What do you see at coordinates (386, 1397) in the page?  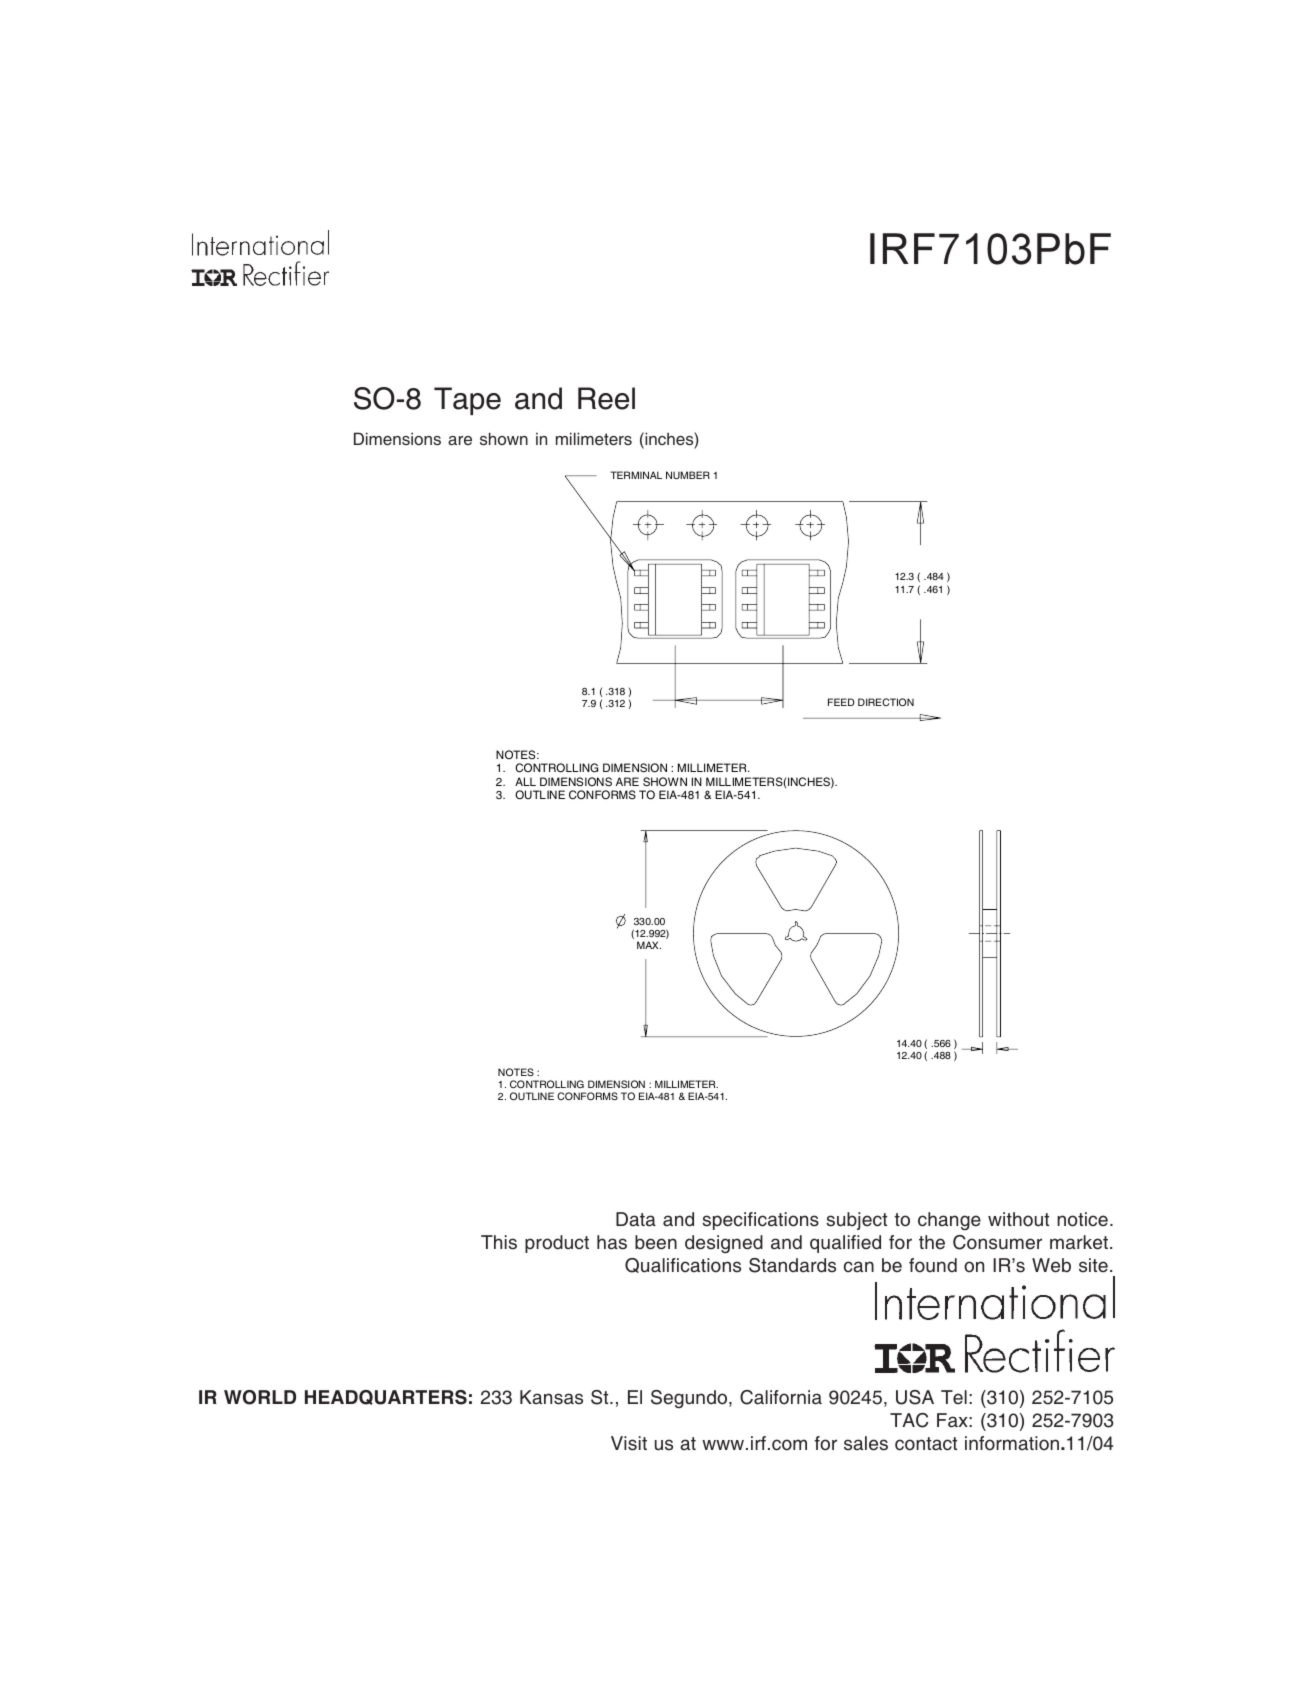 I see `HEADQUARTERS` at bounding box center [386, 1397].
